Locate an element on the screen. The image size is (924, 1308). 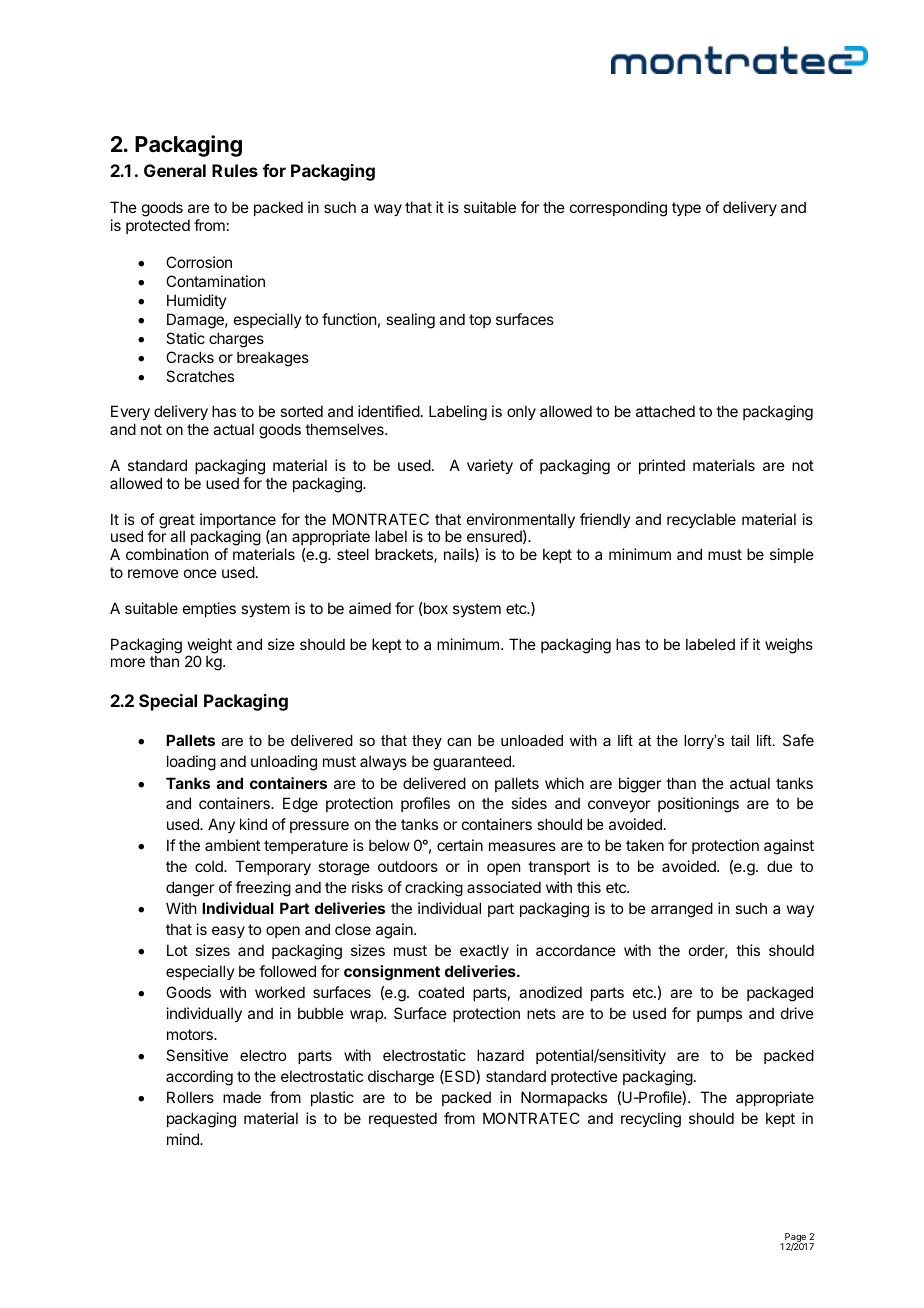
tail is located at coordinates (740, 740).
